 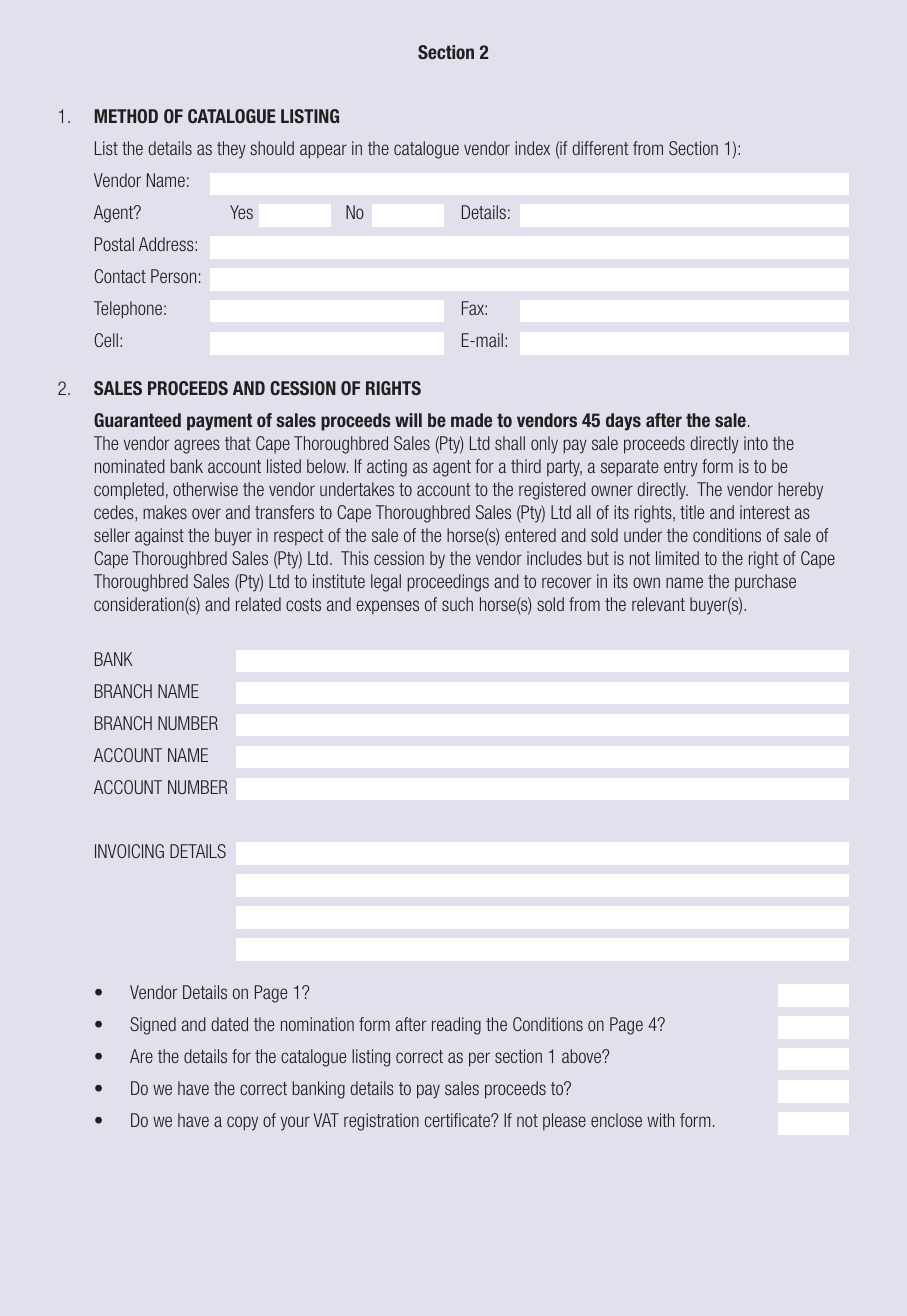 What do you see at coordinates (532, 148) in the image?
I see `index` at bounding box center [532, 148].
